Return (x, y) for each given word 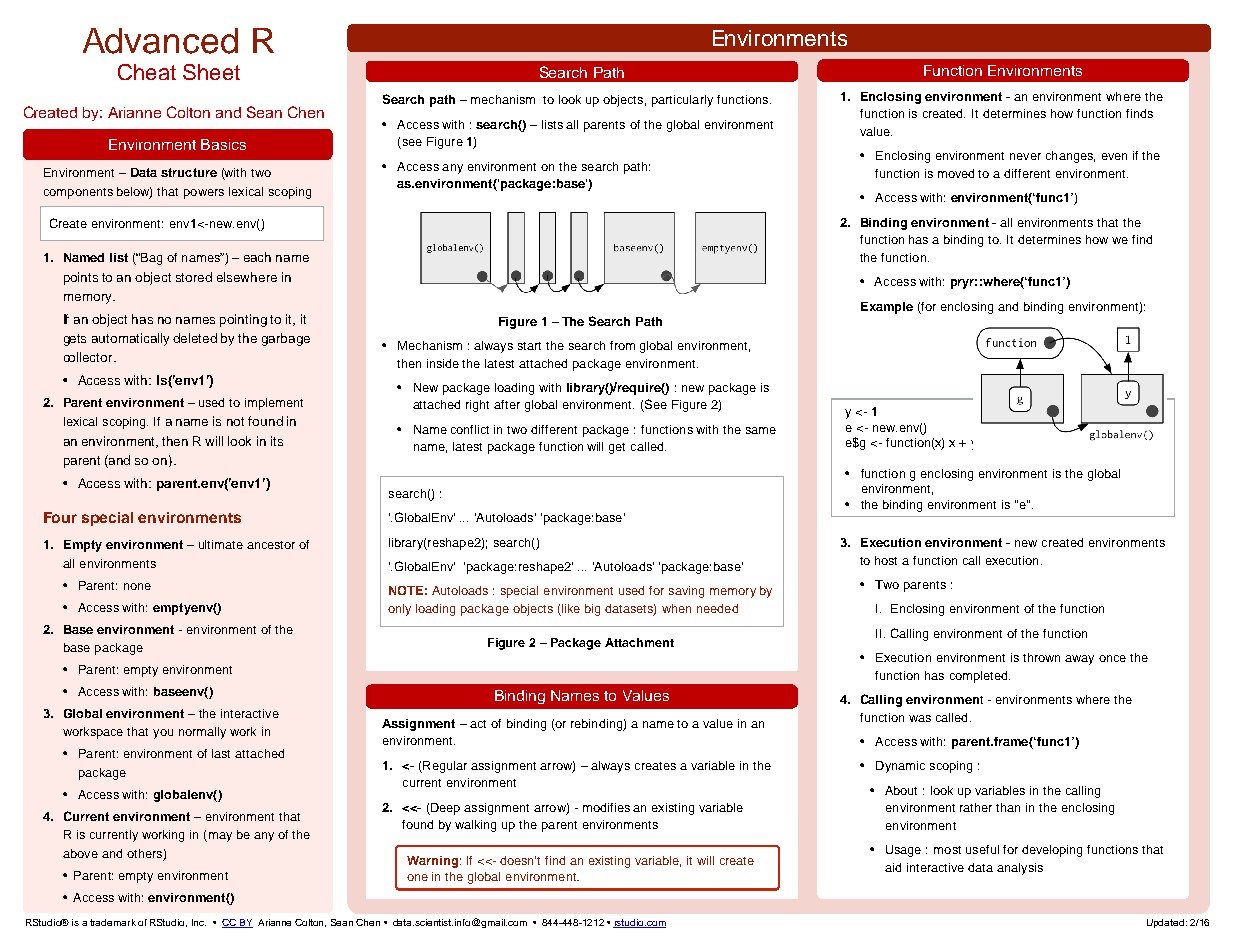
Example (887, 308)
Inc (199, 922)
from (622, 345)
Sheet (211, 72)
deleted (195, 338)
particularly (682, 101)
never (1025, 156)
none (137, 586)
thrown (1041, 657)
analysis (1020, 869)
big (592, 610)
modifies (606, 807)
